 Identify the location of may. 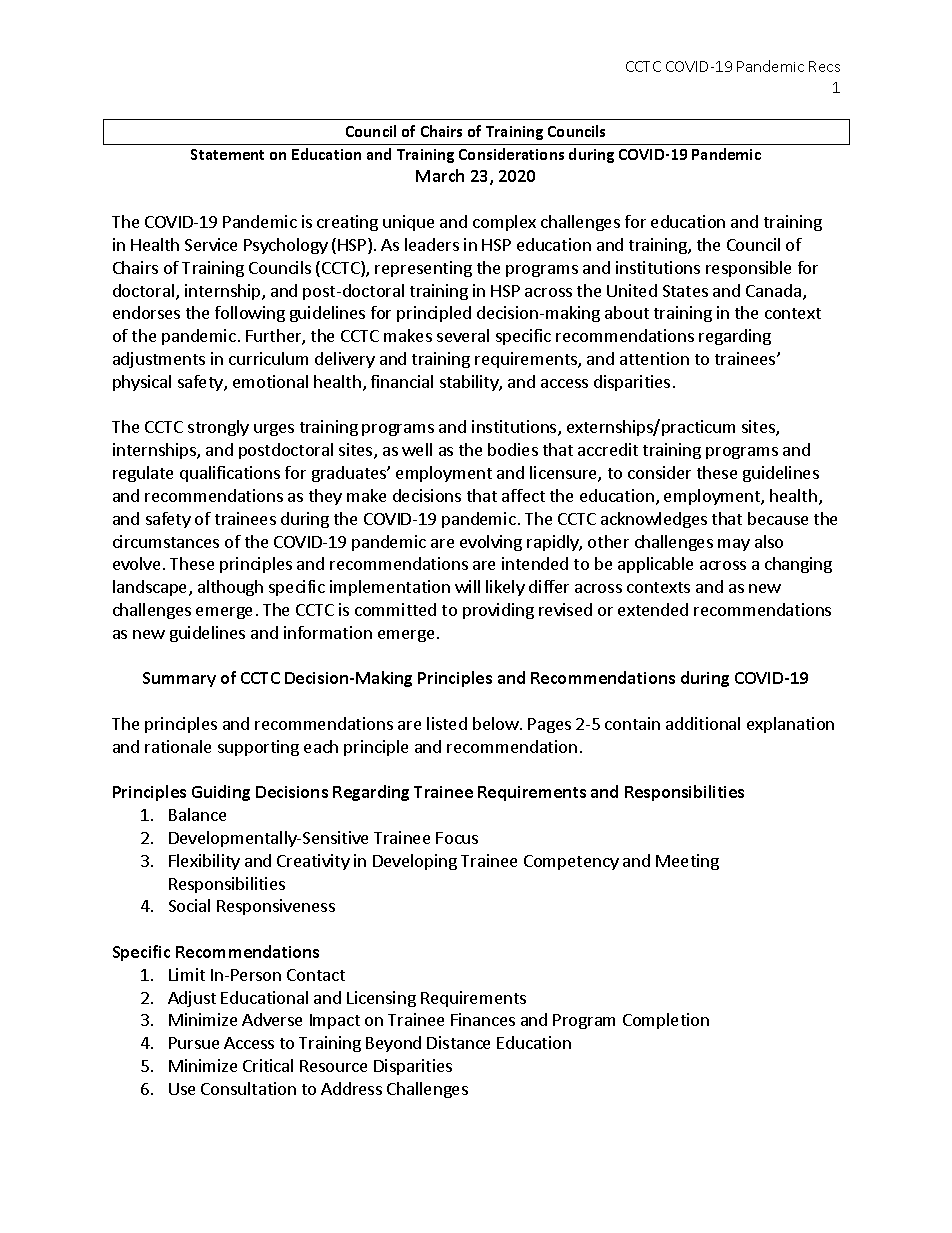
(734, 545).
